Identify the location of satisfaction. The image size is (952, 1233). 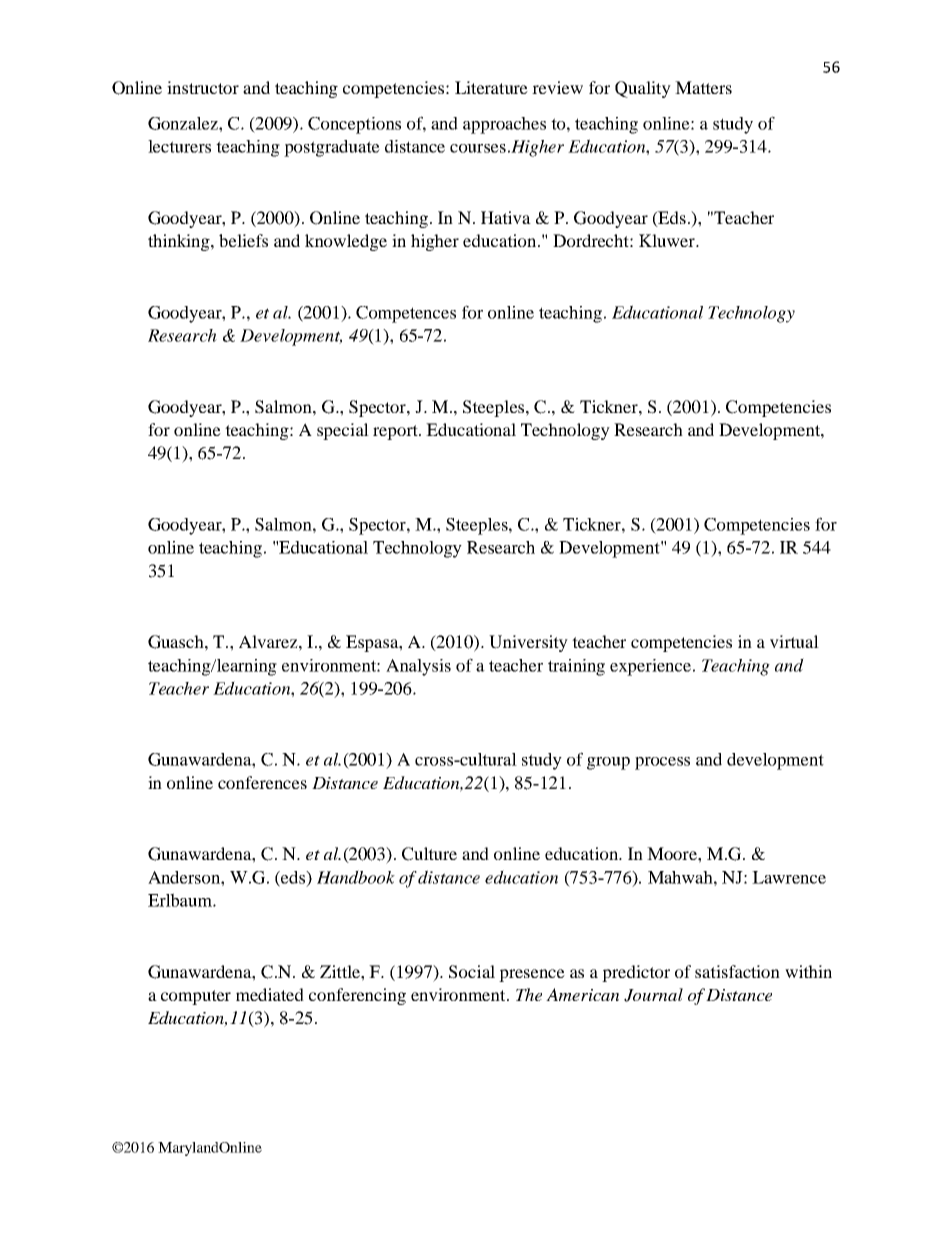
(737, 971).
